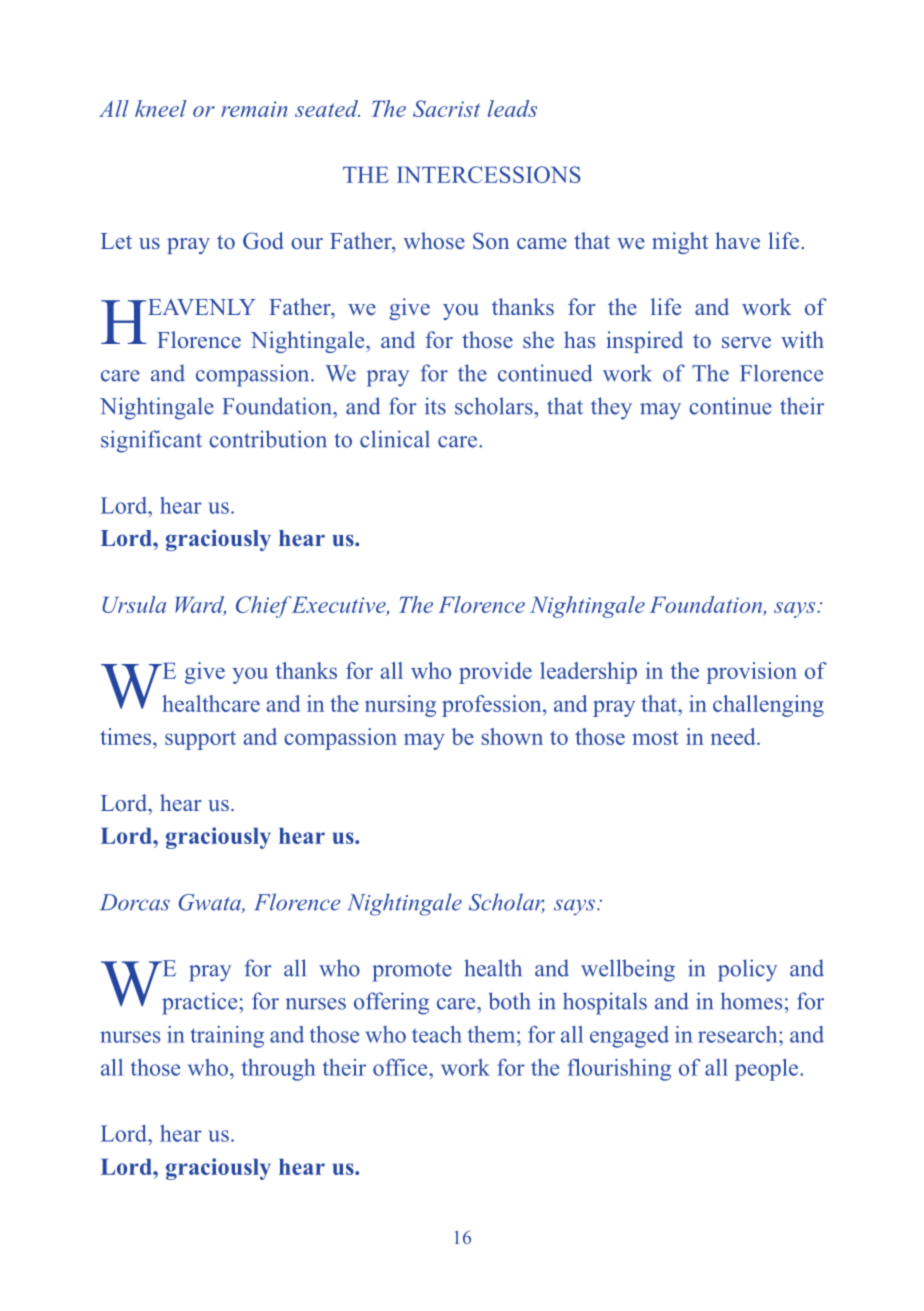 The image size is (924, 1311). Describe the element at coordinates (227, 1037) in the screenshot. I see `training` at that location.
